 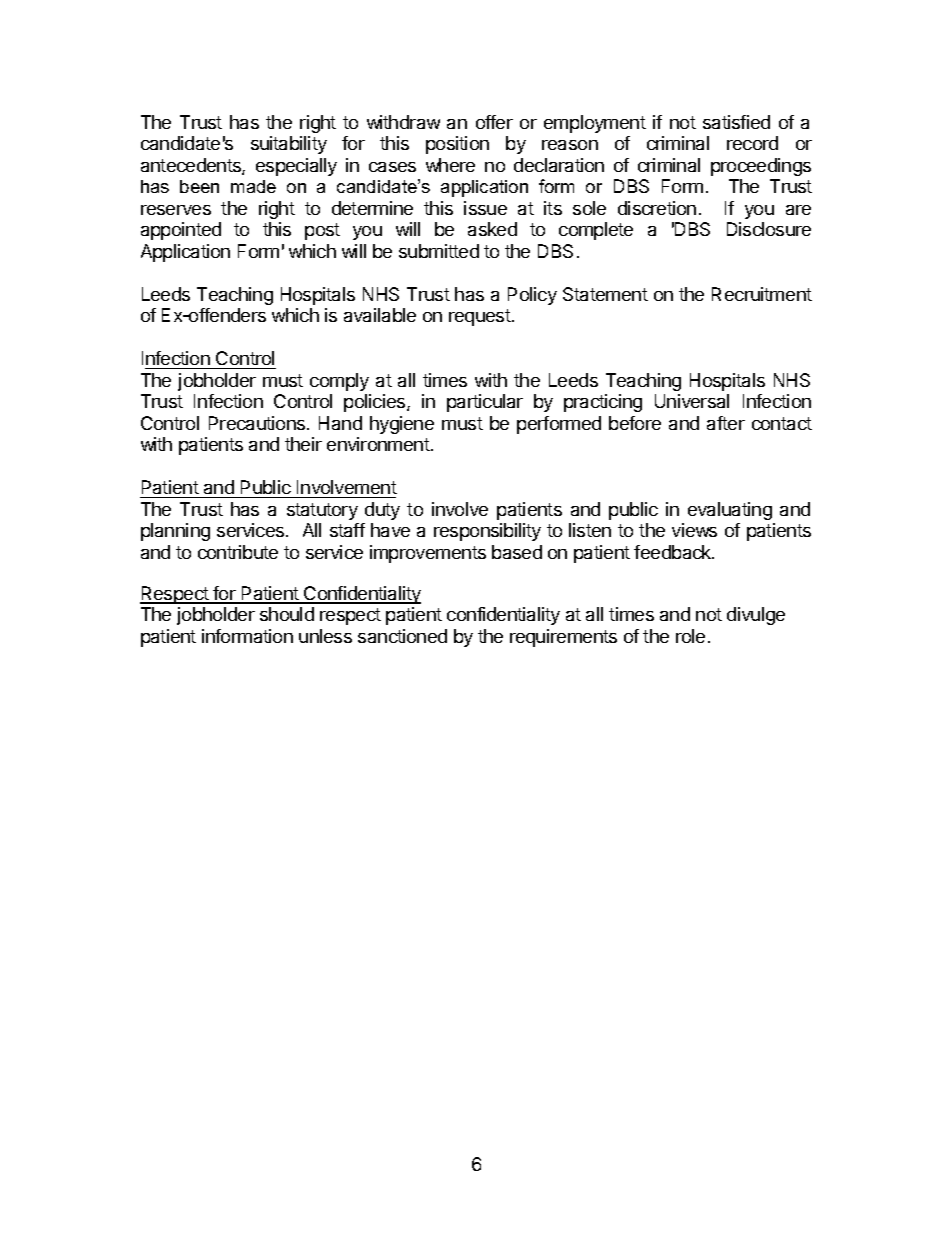 I want to click on requirements, so click(x=563, y=638).
